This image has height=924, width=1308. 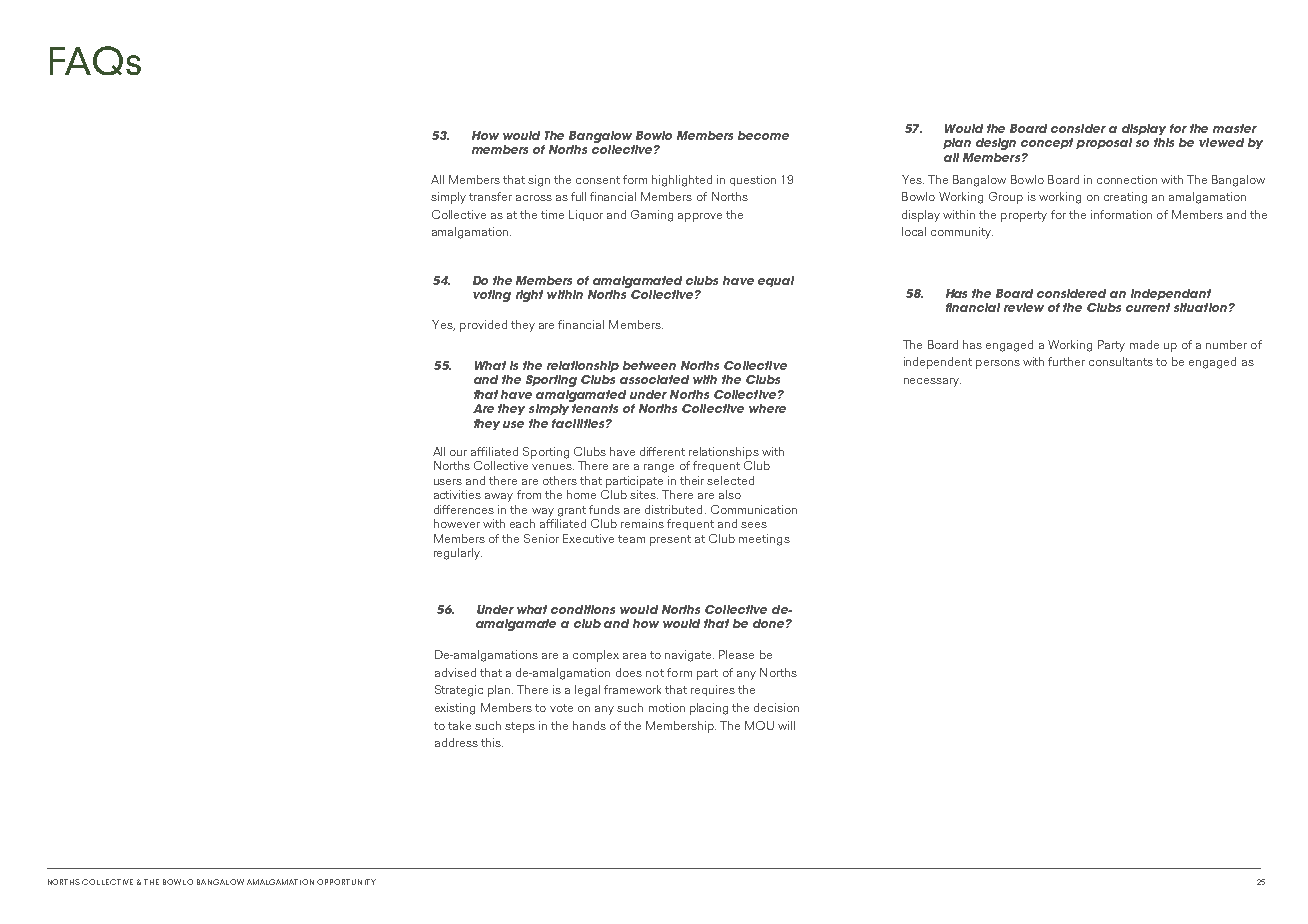 What do you see at coordinates (1104, 143) in the image?
I see `proposal` at bounding box center [1104, 143].
